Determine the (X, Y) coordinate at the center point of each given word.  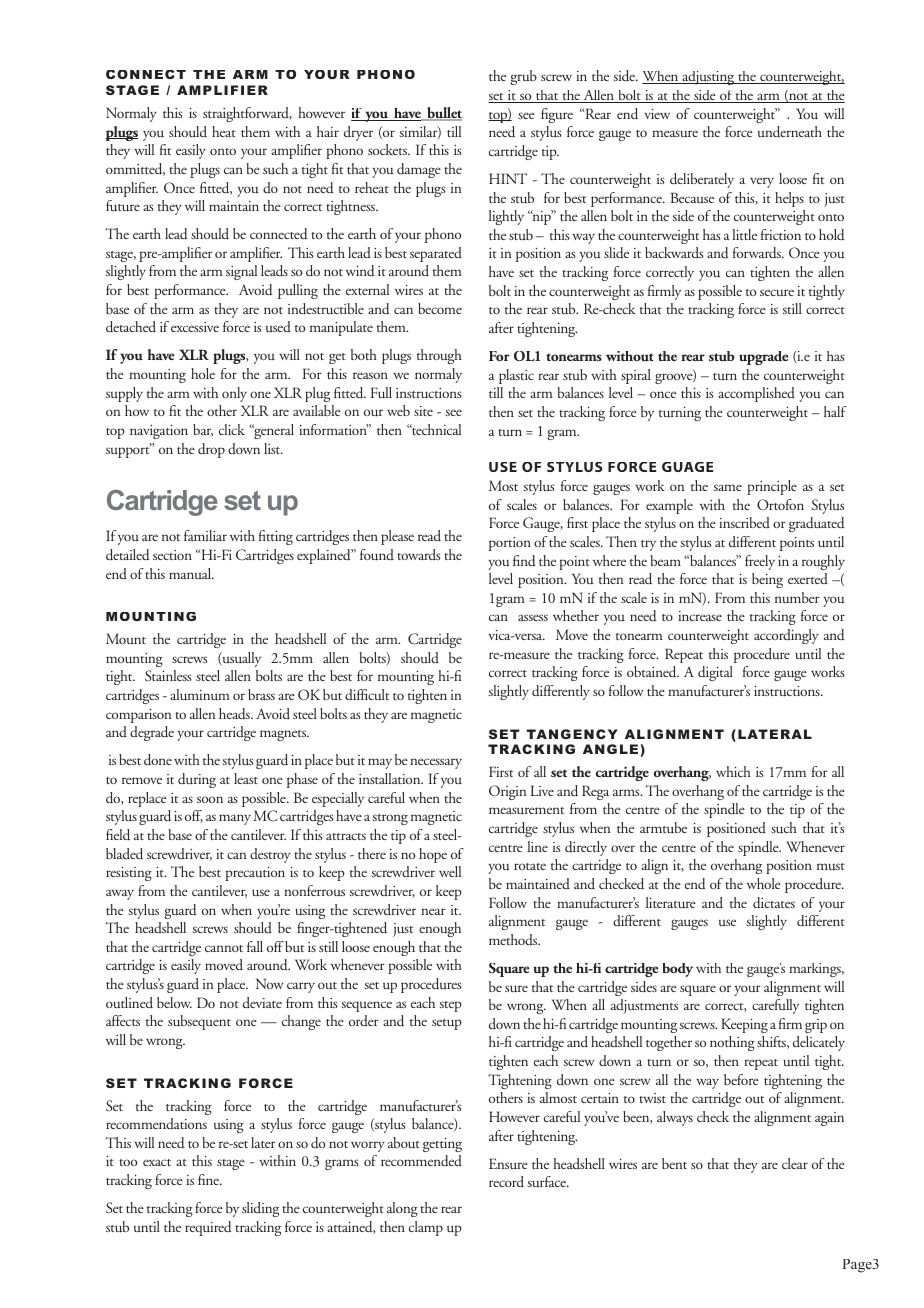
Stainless (168, 675)
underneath (790, 132)
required (208, 1228)
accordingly (786, 636)
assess (533, 617)
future (123, 206)
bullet (443, 114)
